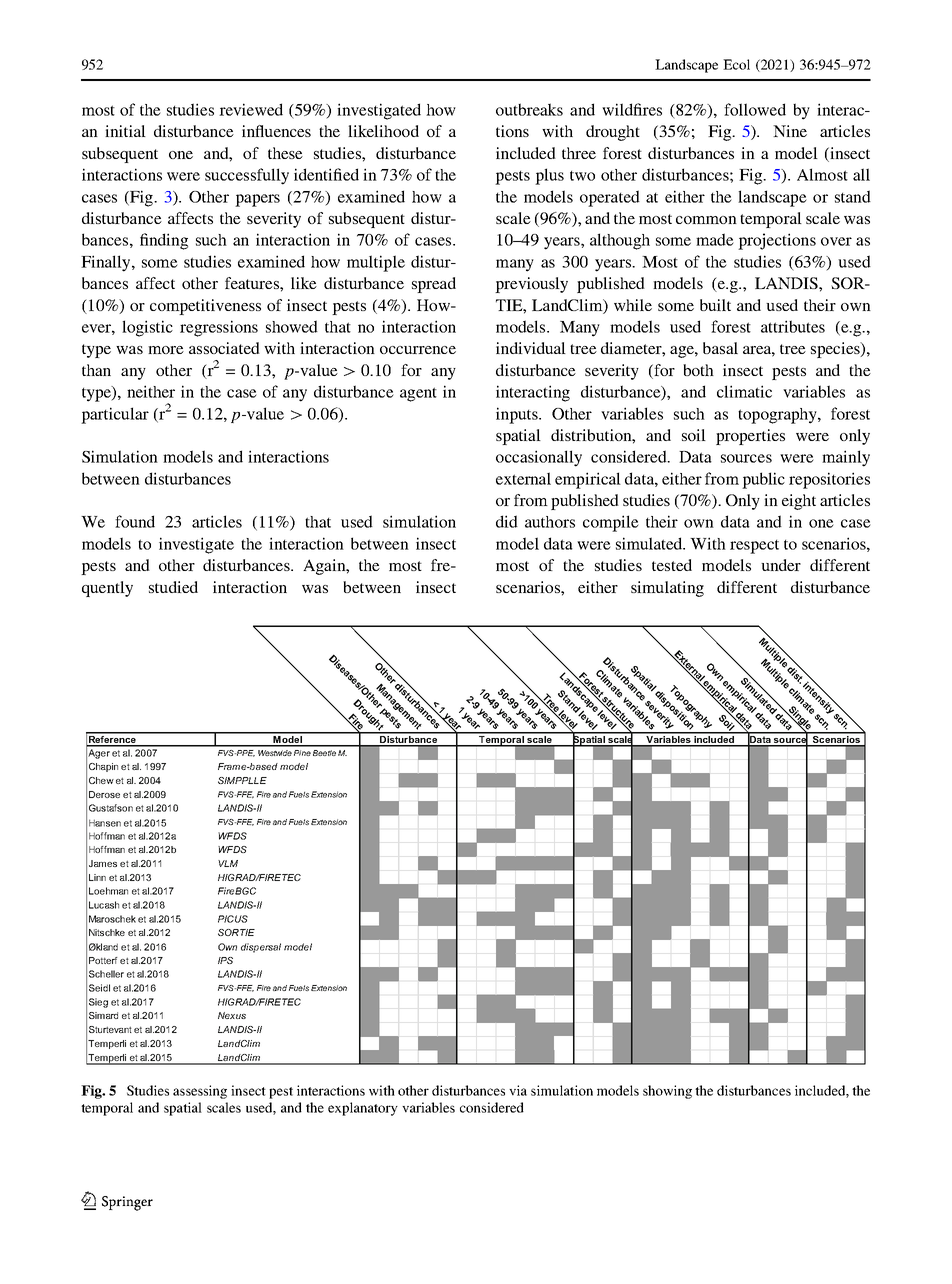 The image size is (952, 1284). I want to click on more, so click(166, 350).
